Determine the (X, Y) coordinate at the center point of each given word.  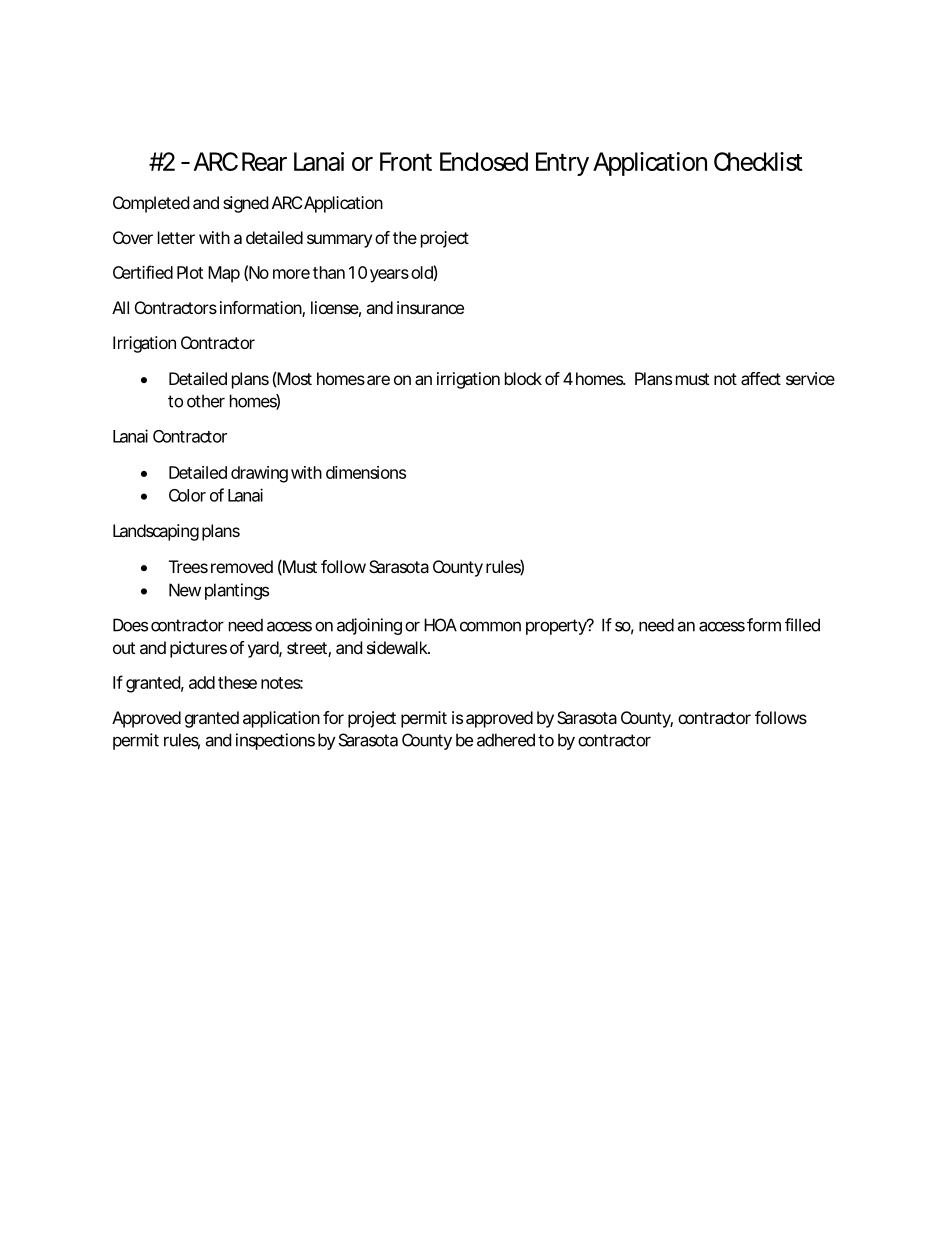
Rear (264, 161)
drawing (259, 474)
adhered (506, 740)
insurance (430, 307)
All (120, 307)
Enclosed (484, 161)
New (185, 590)
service (810, 378)
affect (761, 378)
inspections (275, 741)
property (557, 627)
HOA (440, 625)
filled (802, 625)
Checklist (758, 161)
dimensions (366, 472)
